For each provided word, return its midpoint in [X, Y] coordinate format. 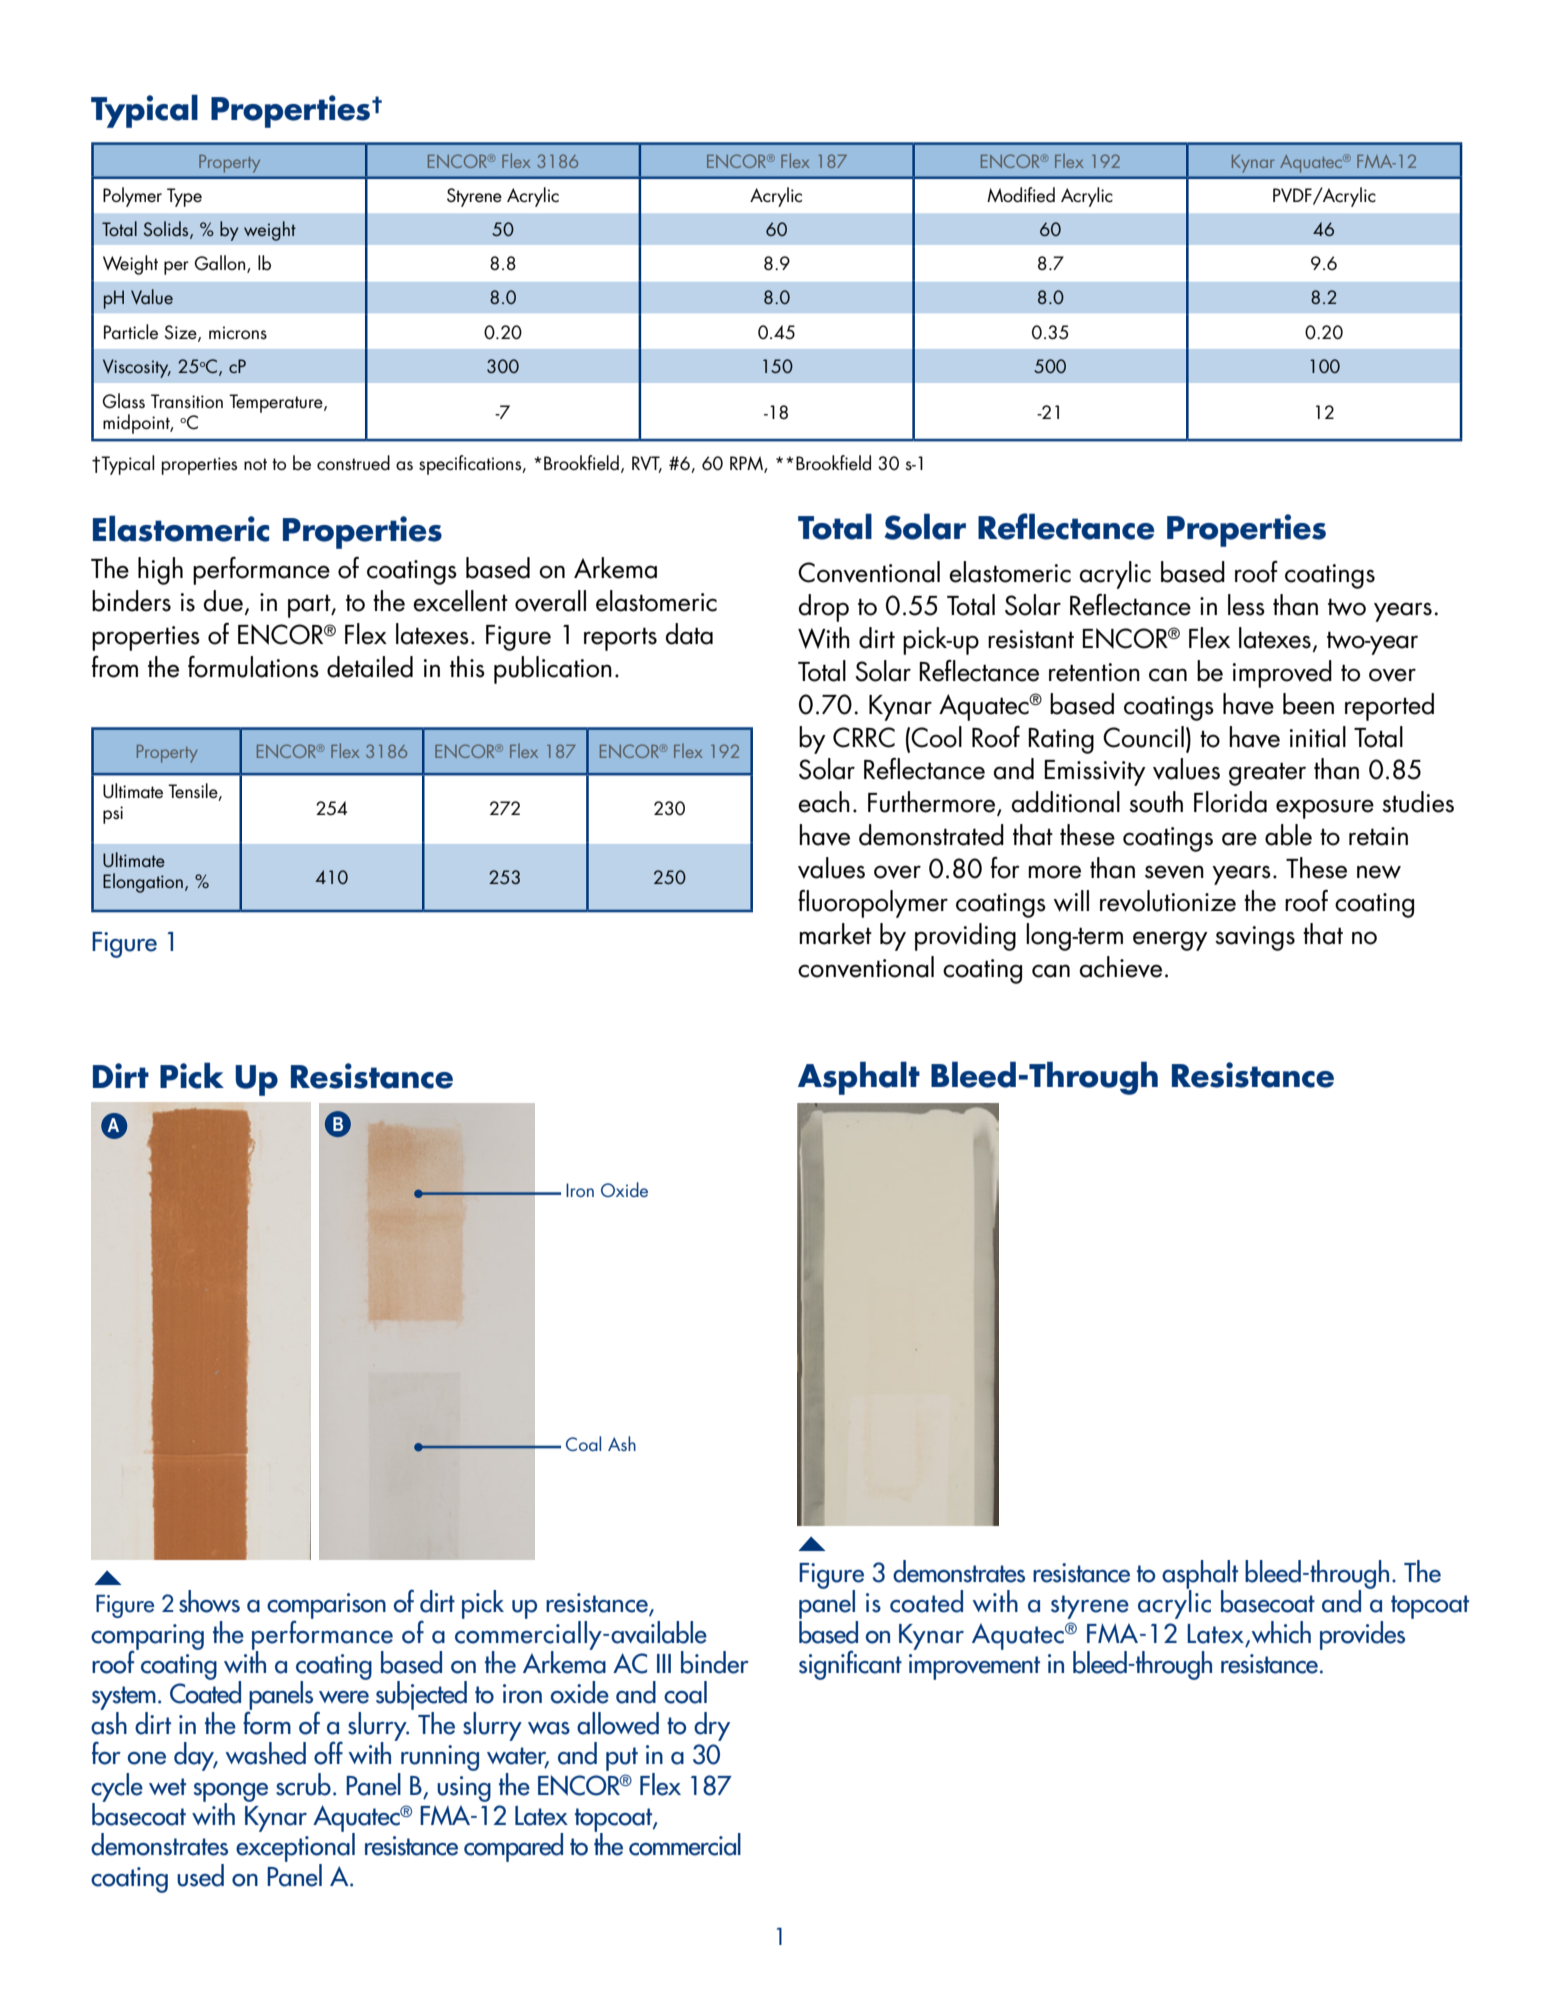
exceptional [295, 1848]
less [1246, 605]
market [835, 934]
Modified [1021, 195]
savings [1255, 938]
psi [113, 815]
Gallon [221, 264]
